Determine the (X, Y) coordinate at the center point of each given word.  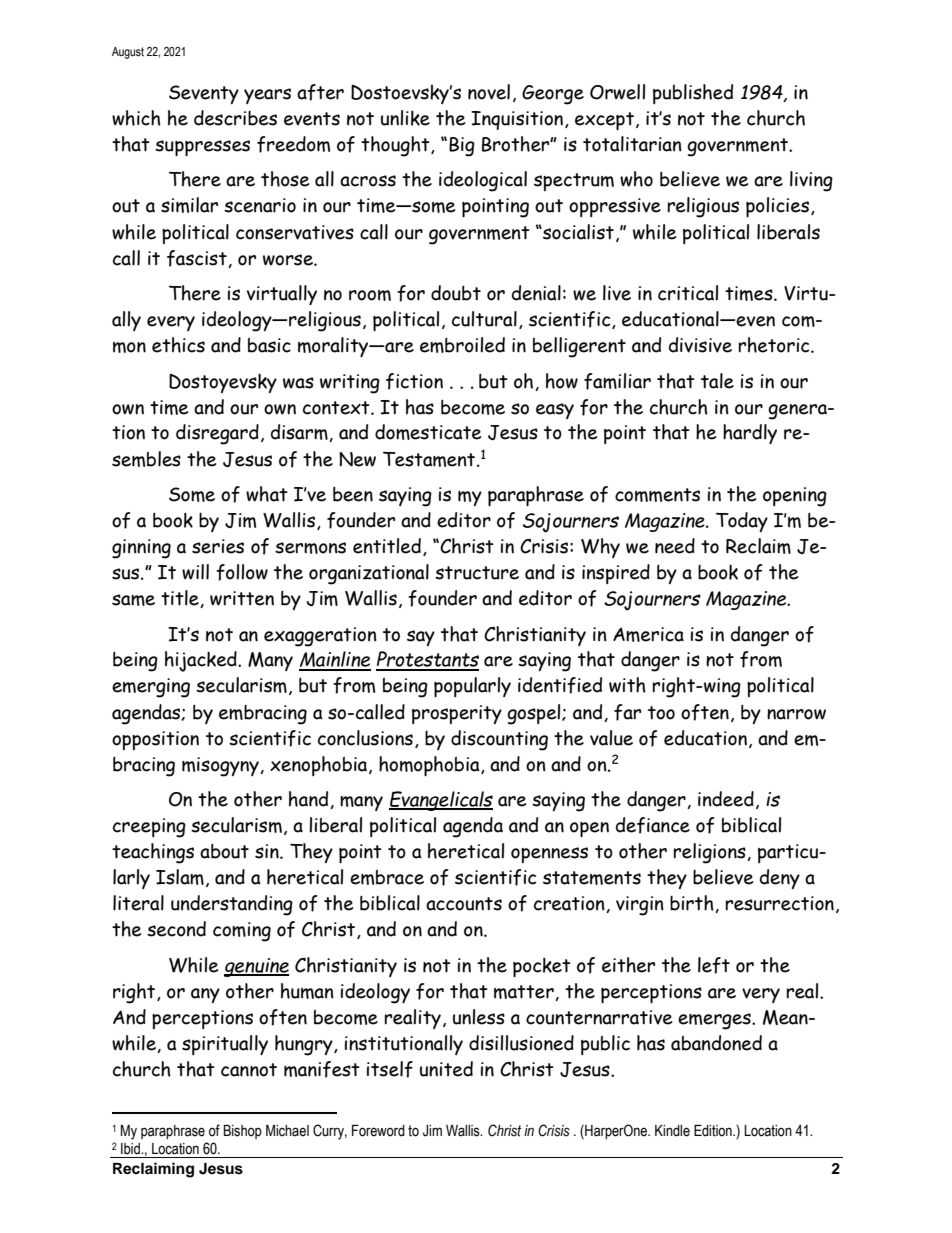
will (195, 572)
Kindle (672, 1131)
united (446, 1069)
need (675, 546)
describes (235, 118)
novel (489, 92)
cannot (249, 1070)
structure (477, 573)
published (693, 94)
